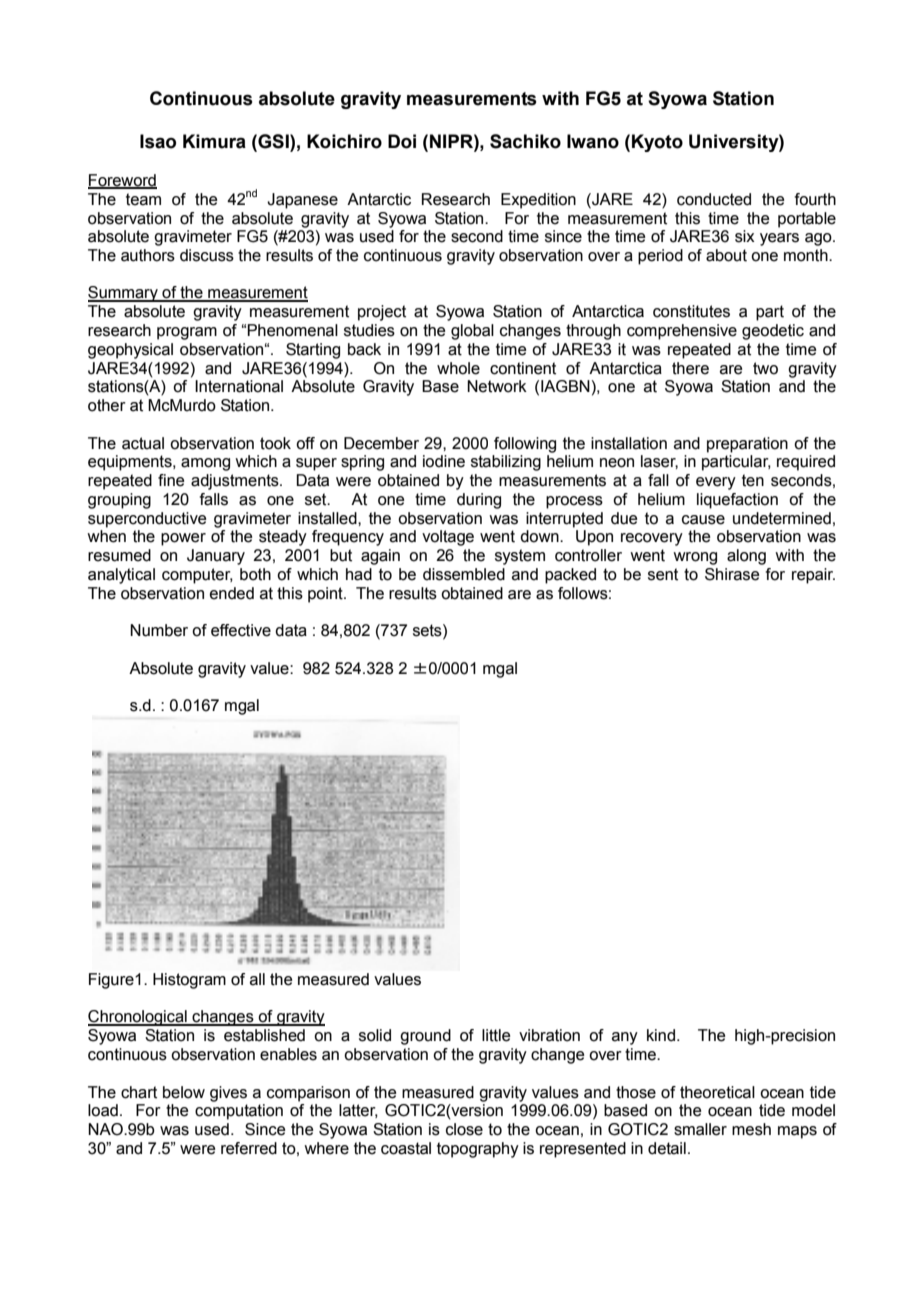 Image resolution: width=924 pixels, height=1308 pixels. Describe the element at coordinates (184, 1092) in the screenshot. I see `below` at that location.
